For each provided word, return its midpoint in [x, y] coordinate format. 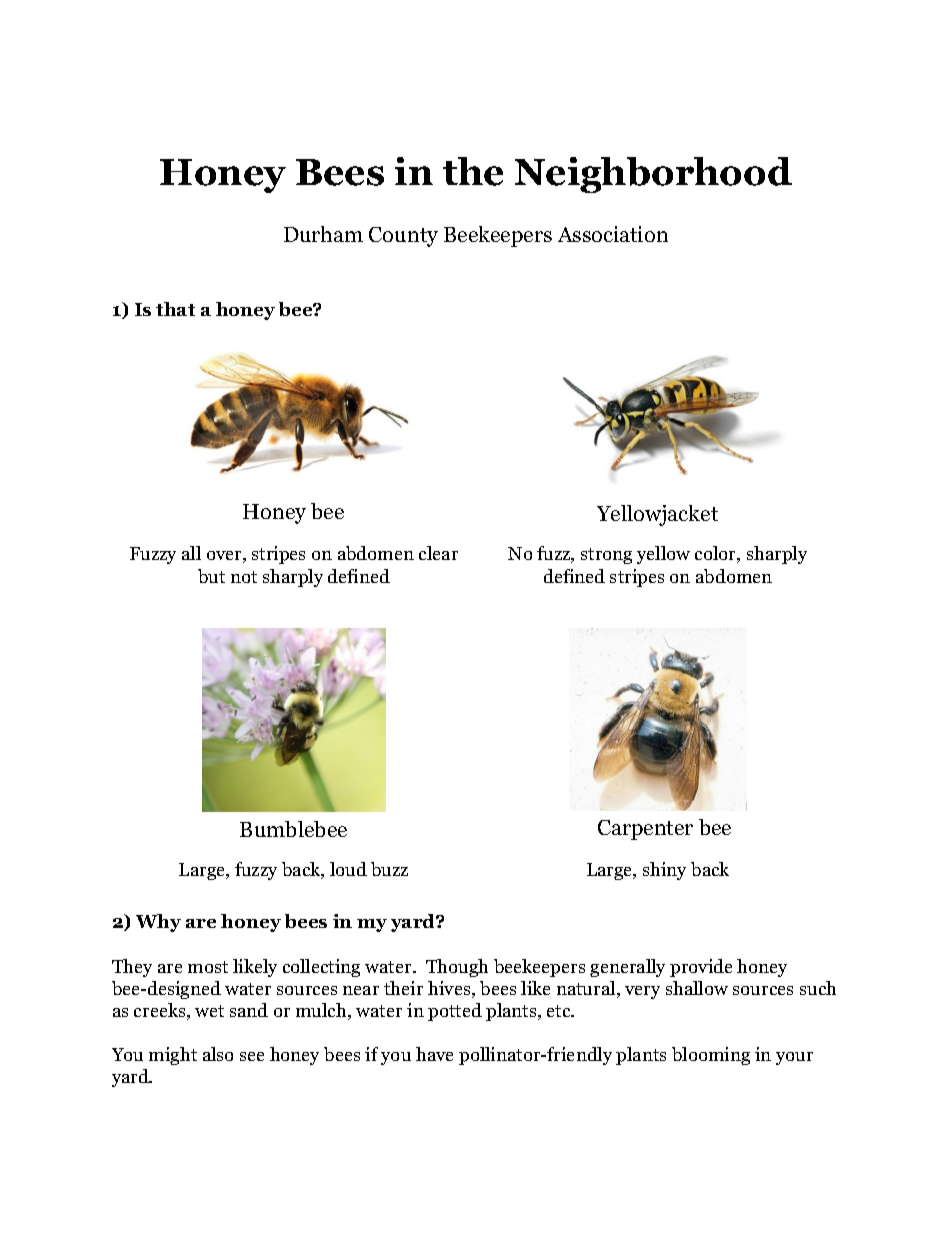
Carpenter [645, 830]
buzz [389, 869]
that [175, 309]
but [211, 576]
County [403, 237]
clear [438, 553]
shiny [664, 871]
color [717, 554]
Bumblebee [293, 829]
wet [209, 1011]
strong [606, 556]
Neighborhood [653, 175]
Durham [323, 234]
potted [455, 1012]
